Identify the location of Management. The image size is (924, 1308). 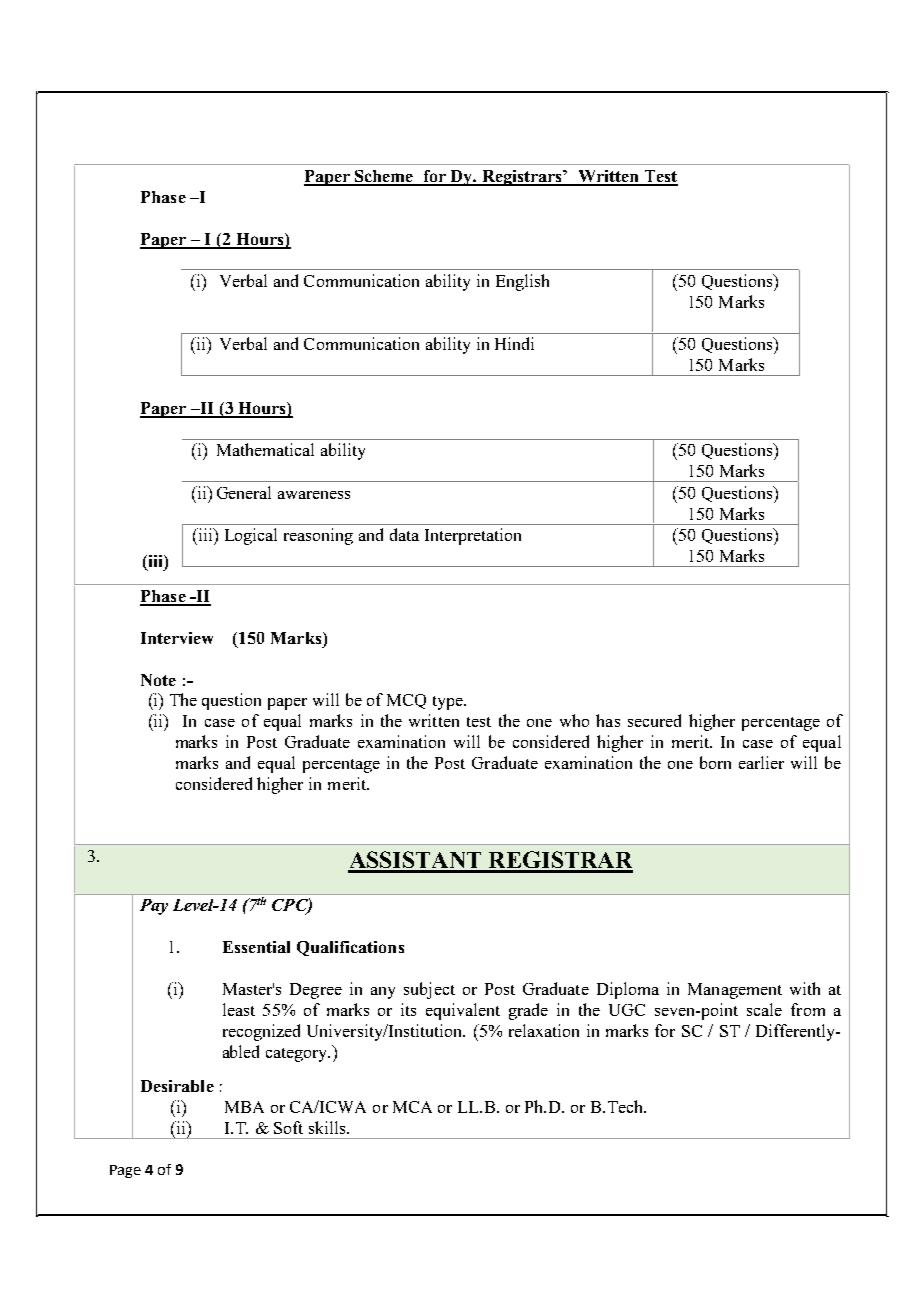
(735, 991).
